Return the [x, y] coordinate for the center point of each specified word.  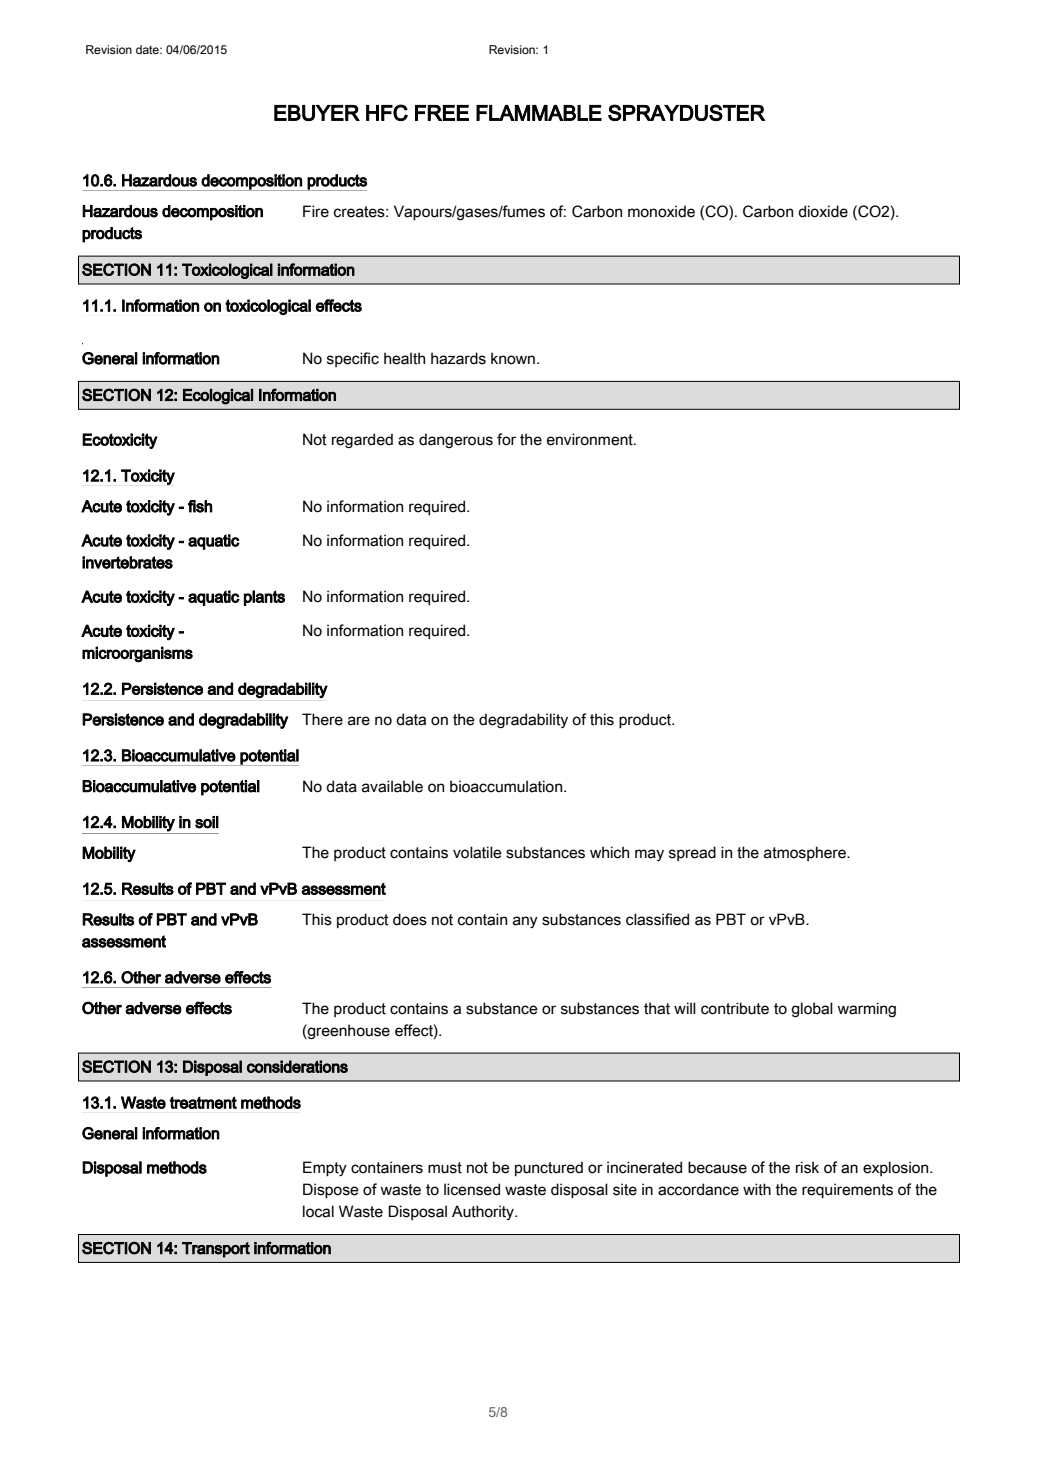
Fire [316, 211]
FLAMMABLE [539, 113]
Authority [484, 1212]
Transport [216, 1250]
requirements [847, 1190]
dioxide [823, 211]
